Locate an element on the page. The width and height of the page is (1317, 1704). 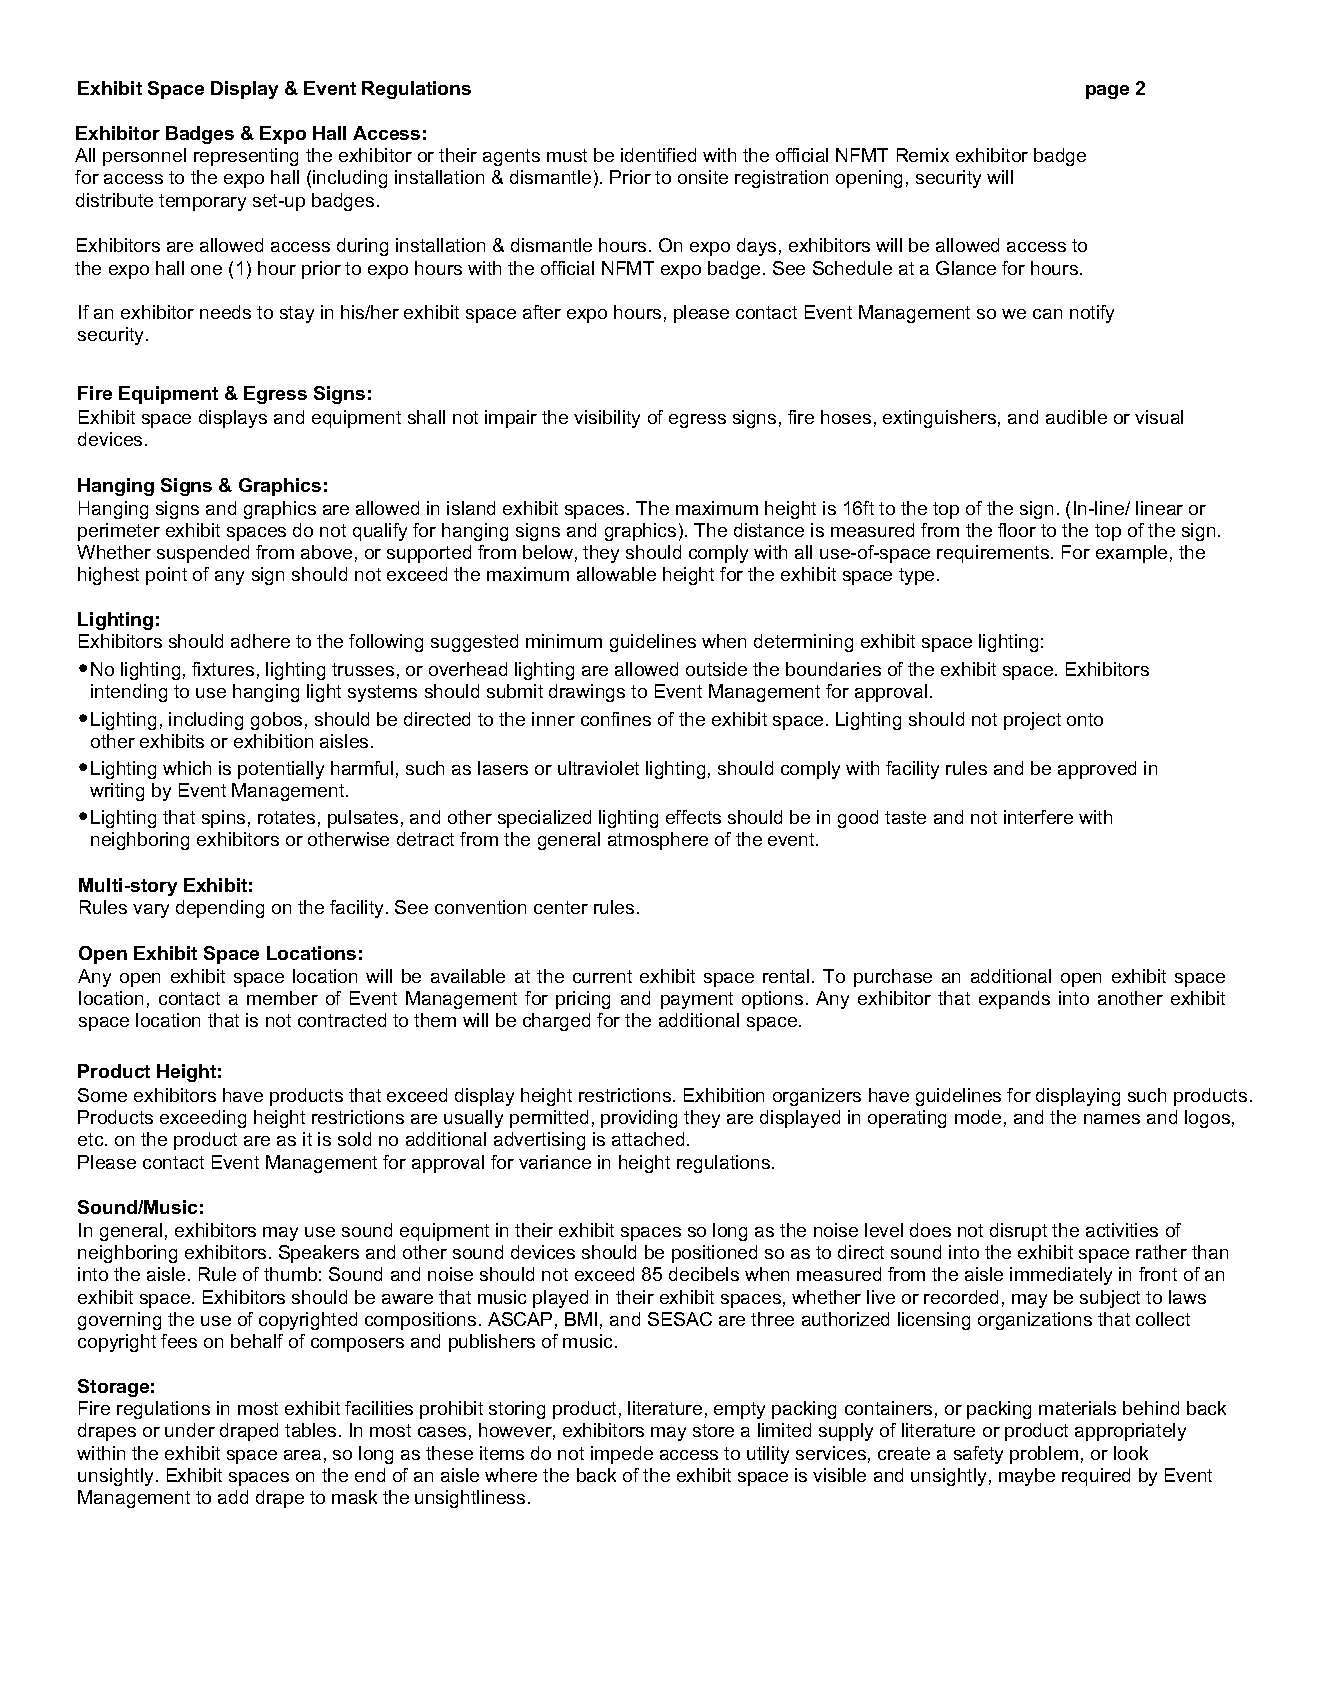
representing is located at coordinates (246, 157).
